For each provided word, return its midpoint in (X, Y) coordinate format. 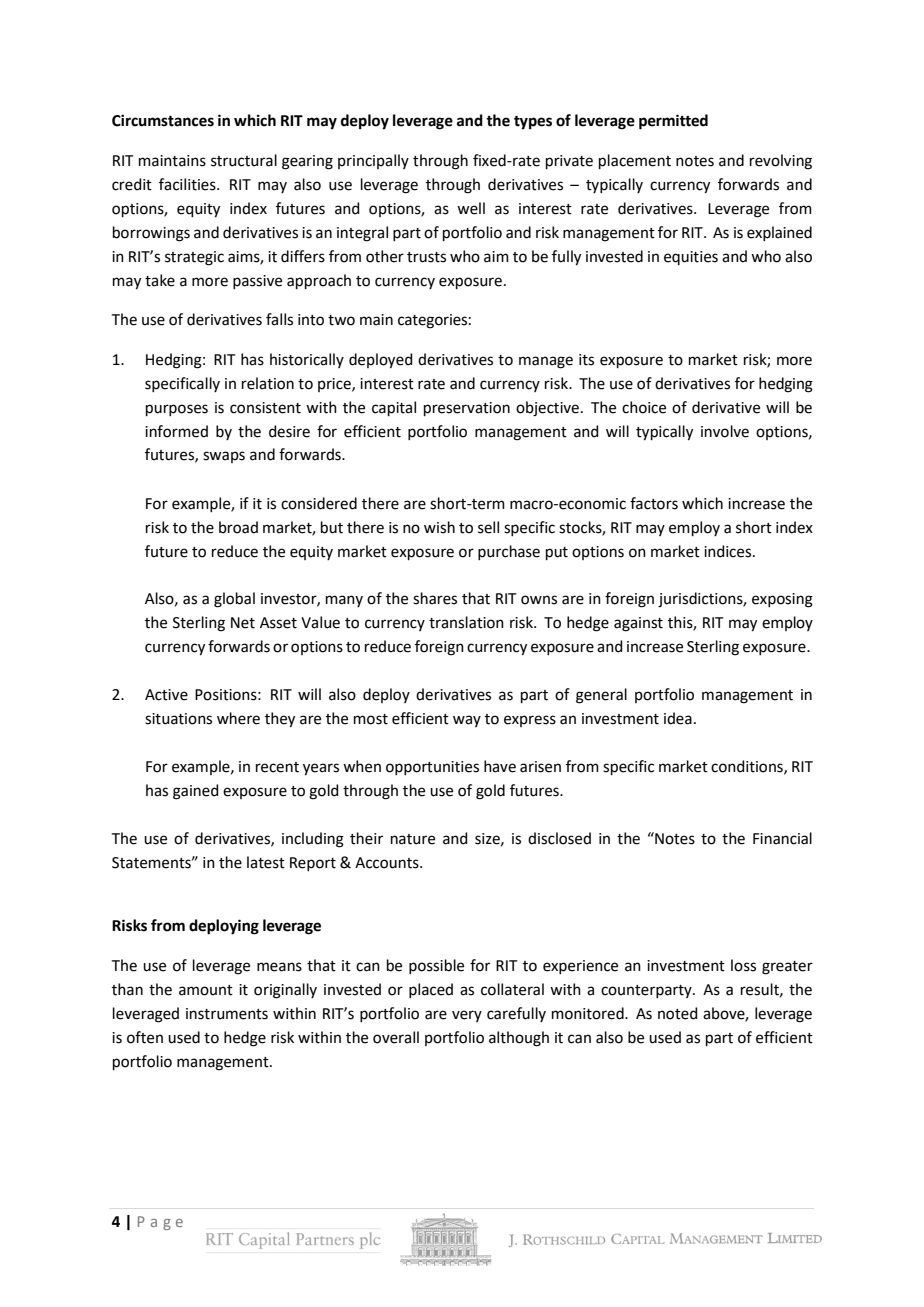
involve (725, 431)
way (467, 721)
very (467, 1016)
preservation (467, 409)
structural (244, 160)
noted (678, 1013)
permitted (673, 122)
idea (678, 718)
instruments (227, 1014)
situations (178, 719)
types (533, 123)
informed (176, 431)
